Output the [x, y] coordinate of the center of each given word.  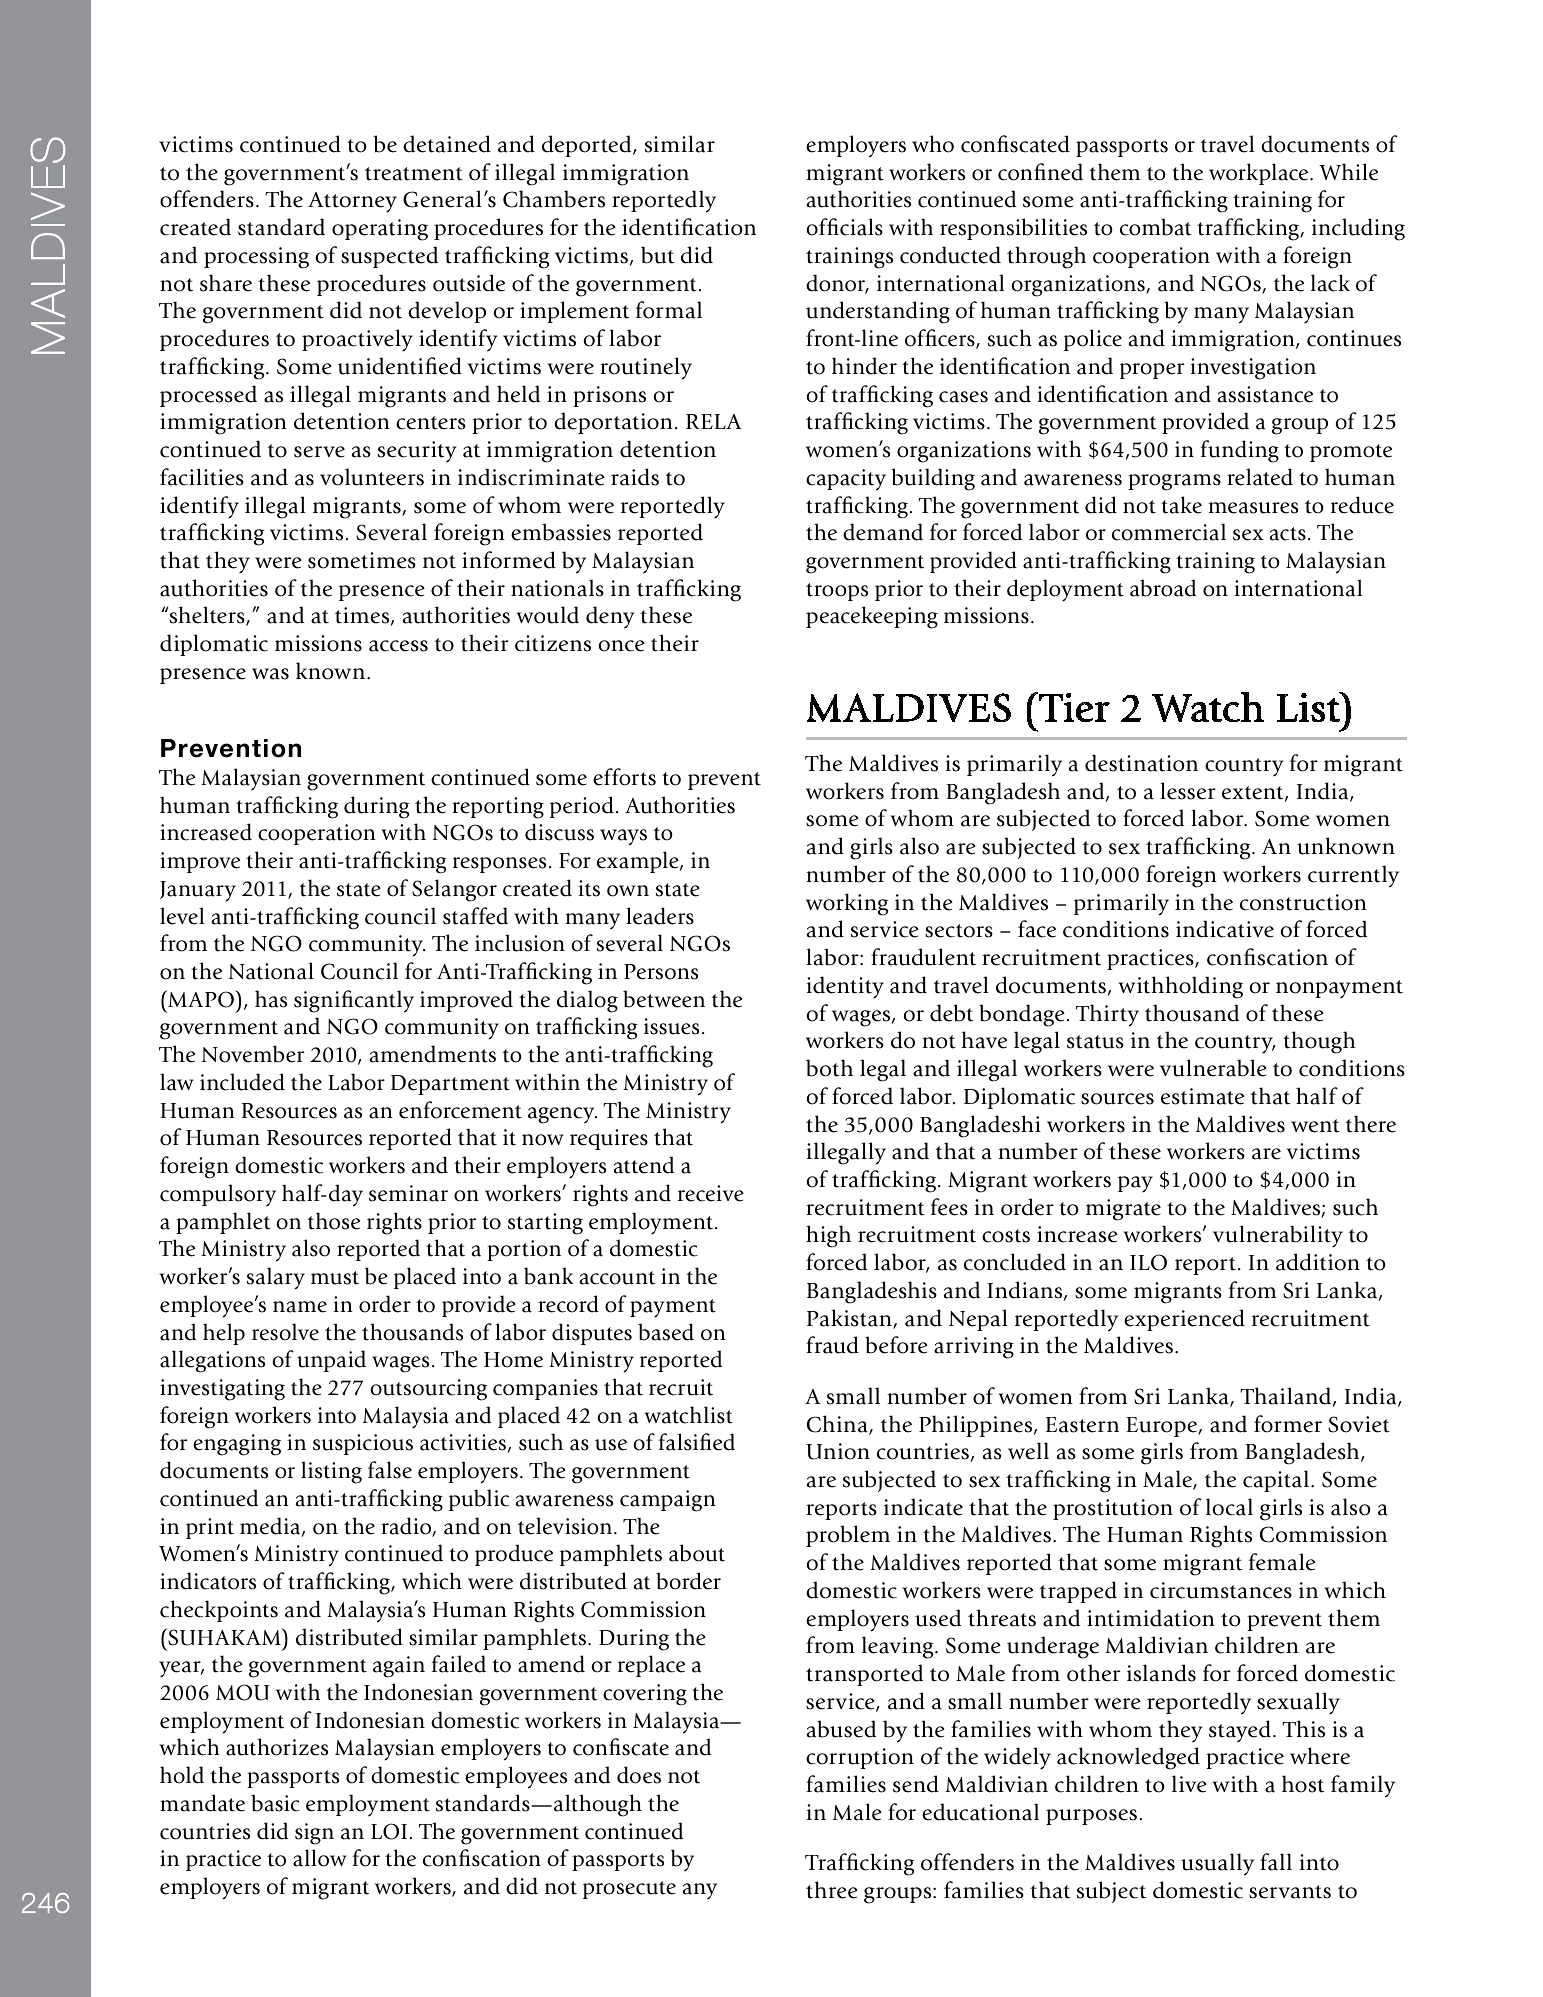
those [334, 1221]
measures [1253, 508]
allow [320, 1858]
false [390, 1470]
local [1229, 1507]
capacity [846, 480]
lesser [1188, 791]
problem [848, 1536]
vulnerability [1278, 1236]
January [198, 891]
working [847, 904]
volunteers [372, 477]
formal [669, 310]
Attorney [352, 202]
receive [711, 1193]
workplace [1260, 174]
